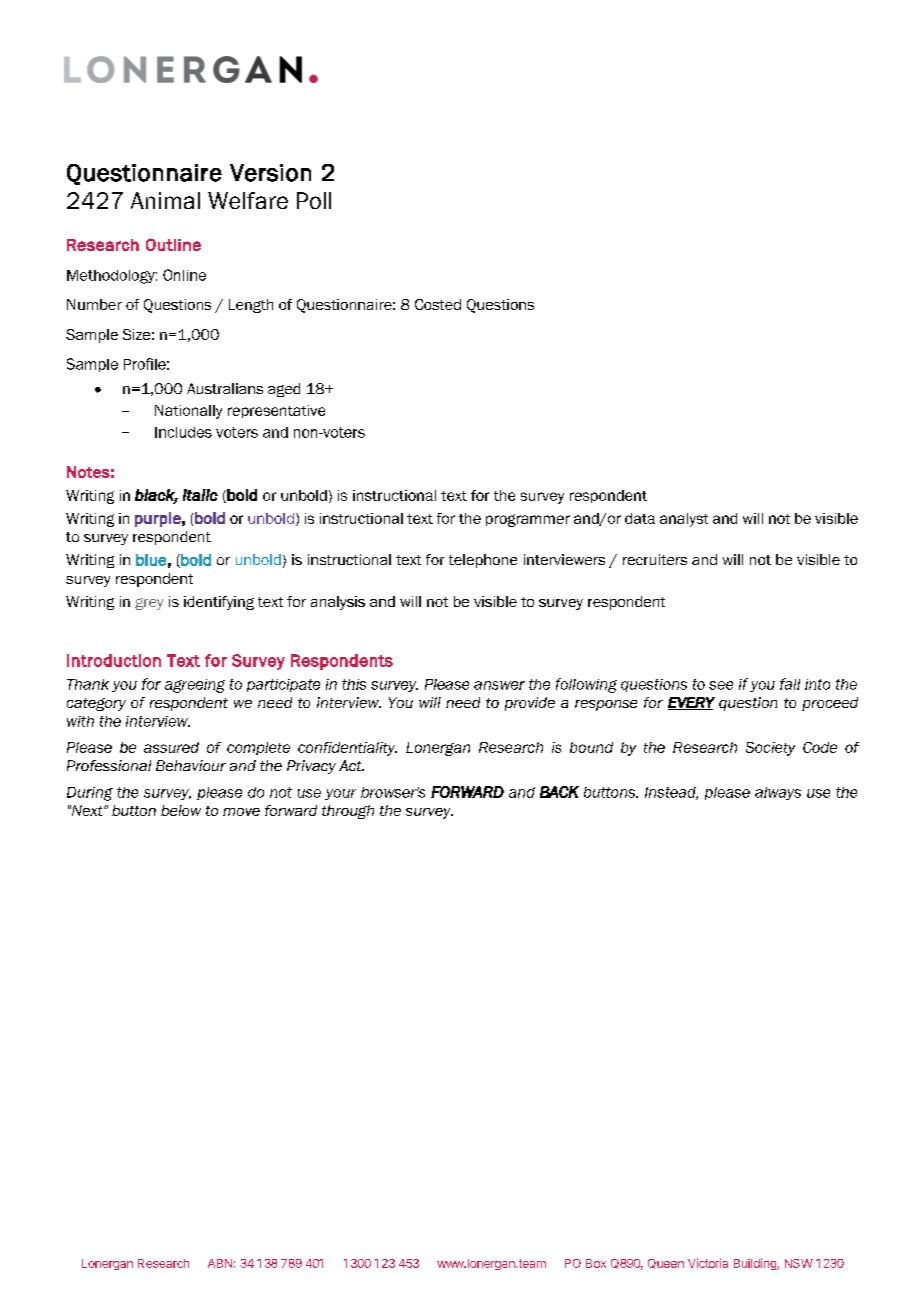 This image has height=1308, width=924. I want to click on blue, so click(151, 560).
